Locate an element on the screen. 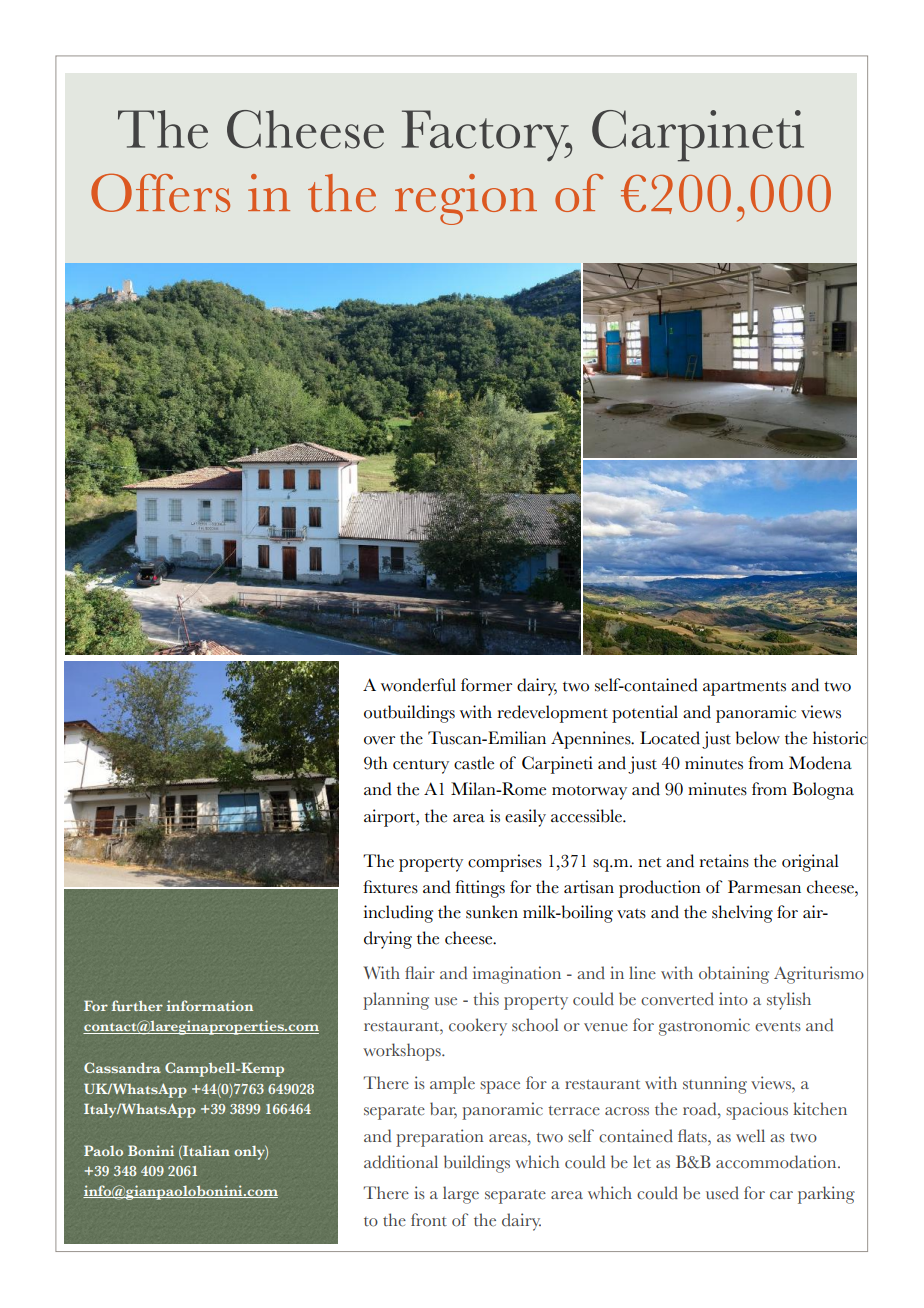  used is located at coordinates (722, 1193).
